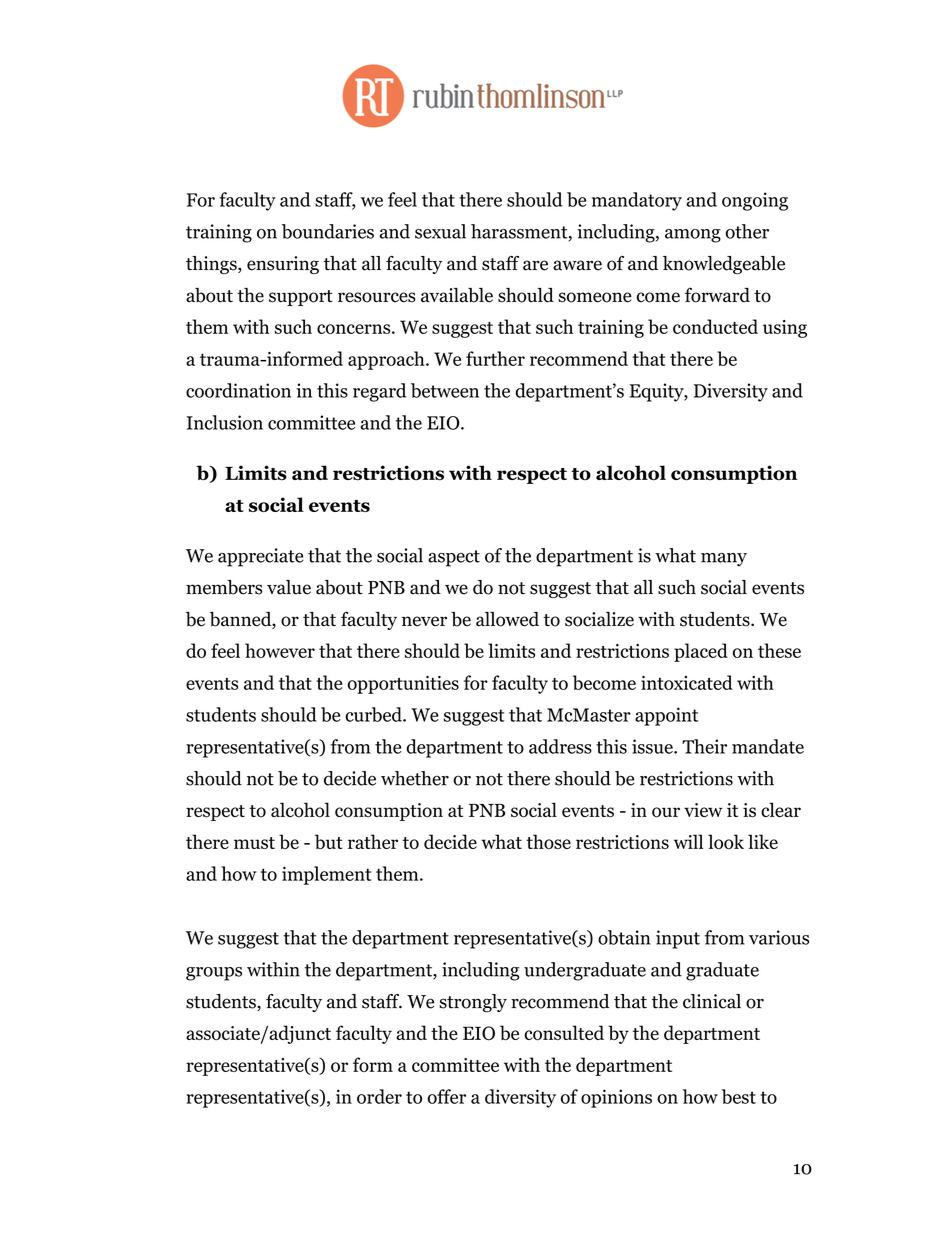  I want to click on offer, so click(447, 1096).
